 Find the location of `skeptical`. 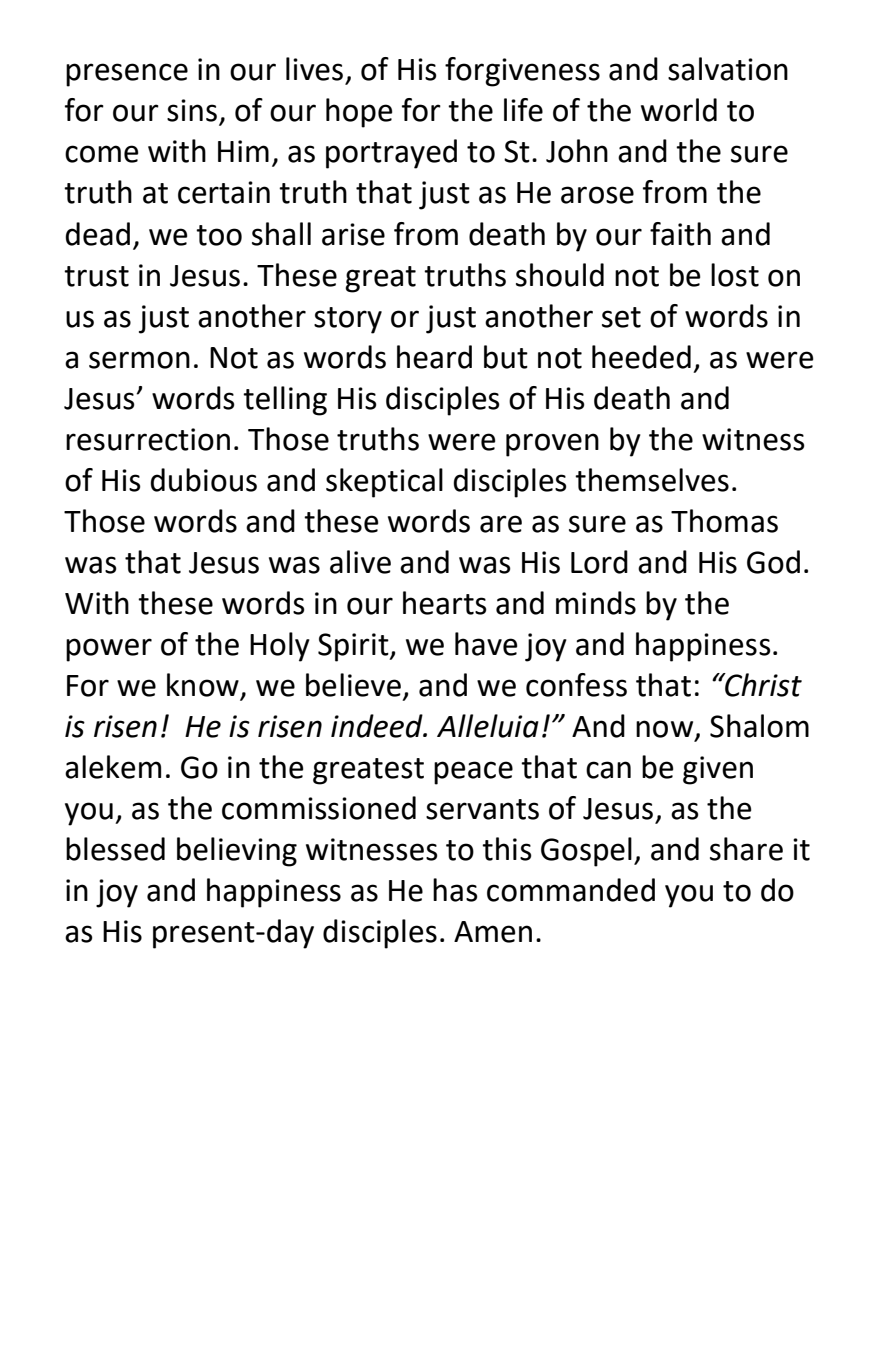

skeptical is located at coordinates (384, 483).
